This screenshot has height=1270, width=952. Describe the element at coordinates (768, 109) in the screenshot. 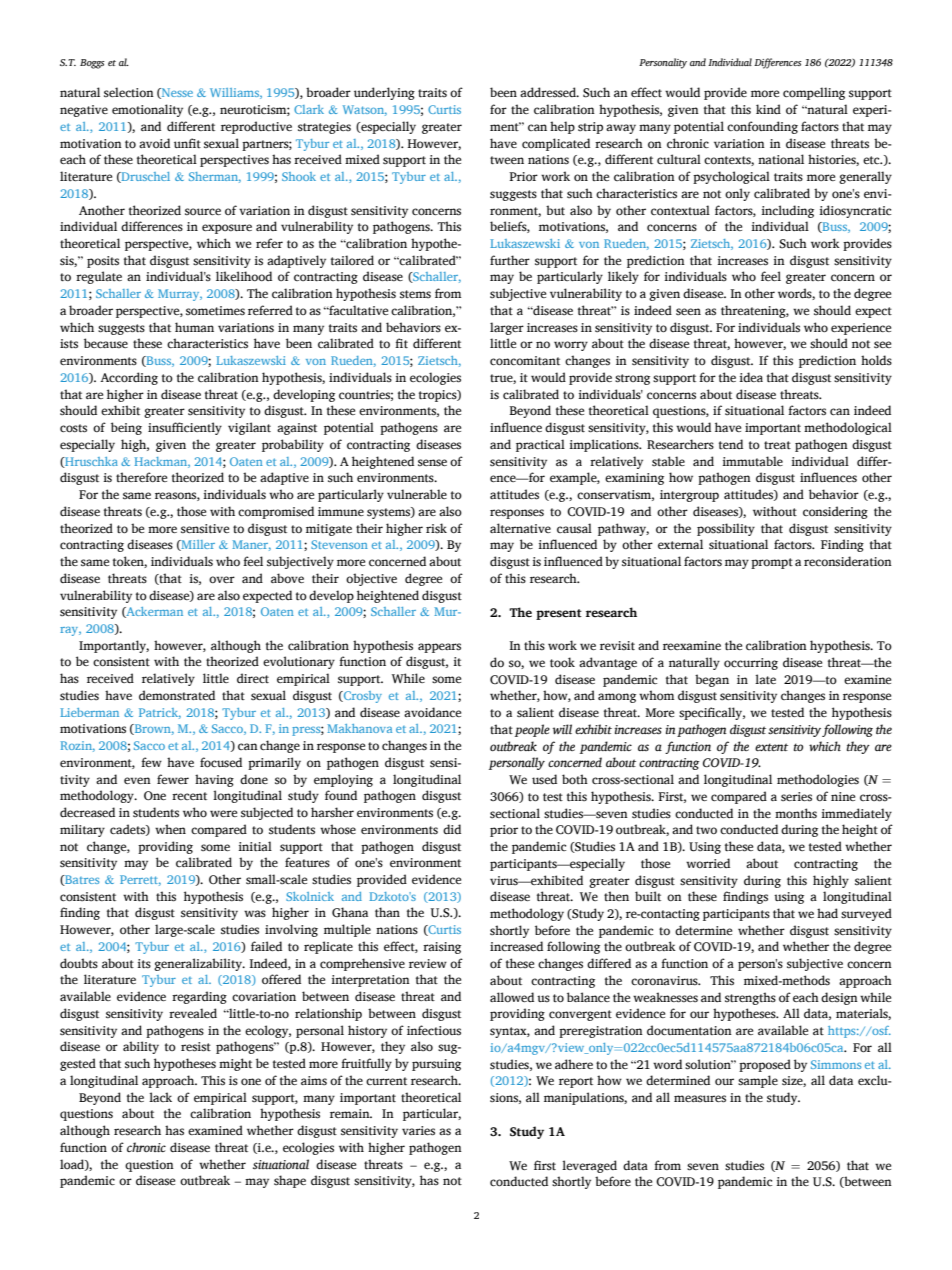

I see `kind` at that location.
